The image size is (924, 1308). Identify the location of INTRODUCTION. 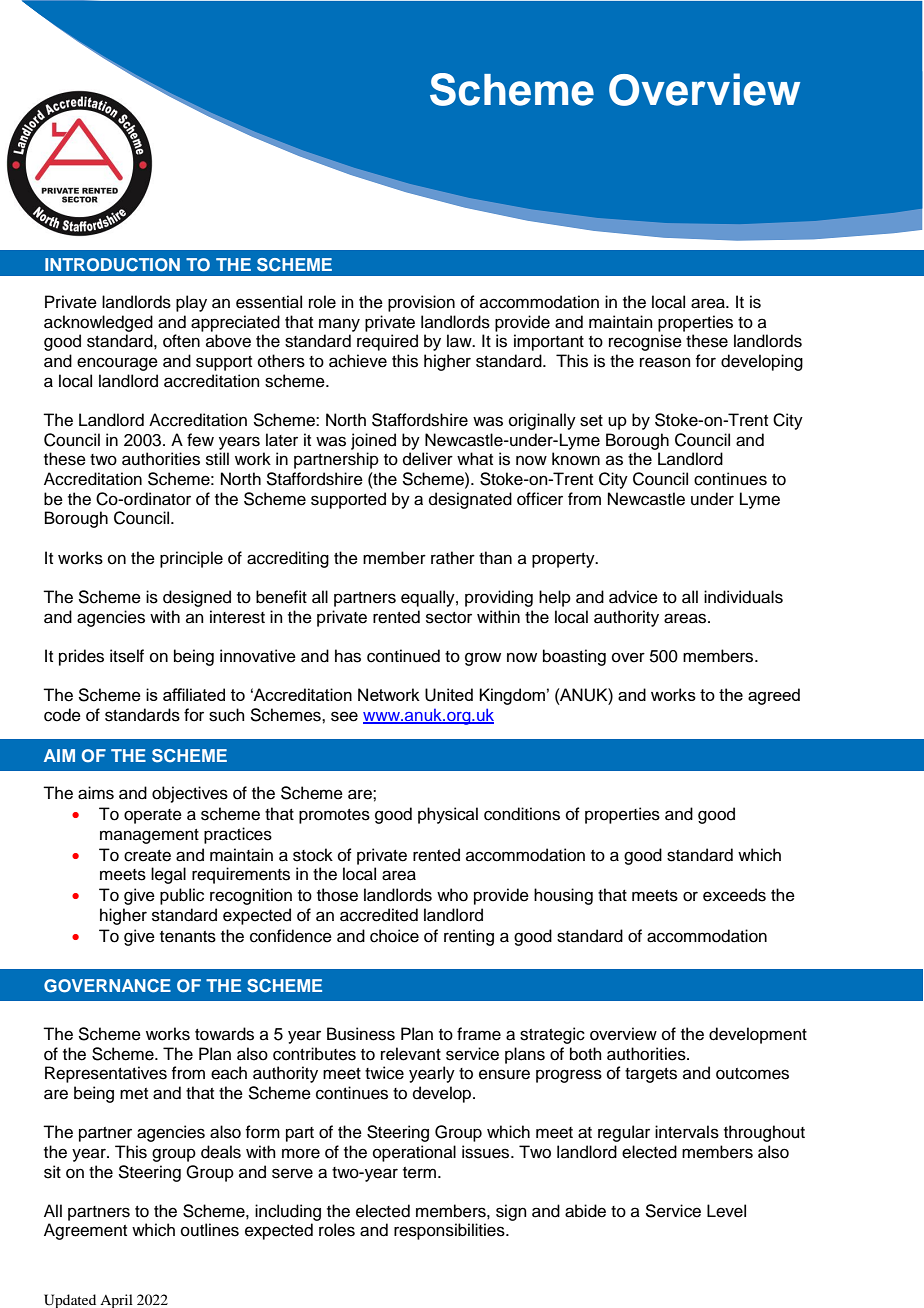
(112, 265).
